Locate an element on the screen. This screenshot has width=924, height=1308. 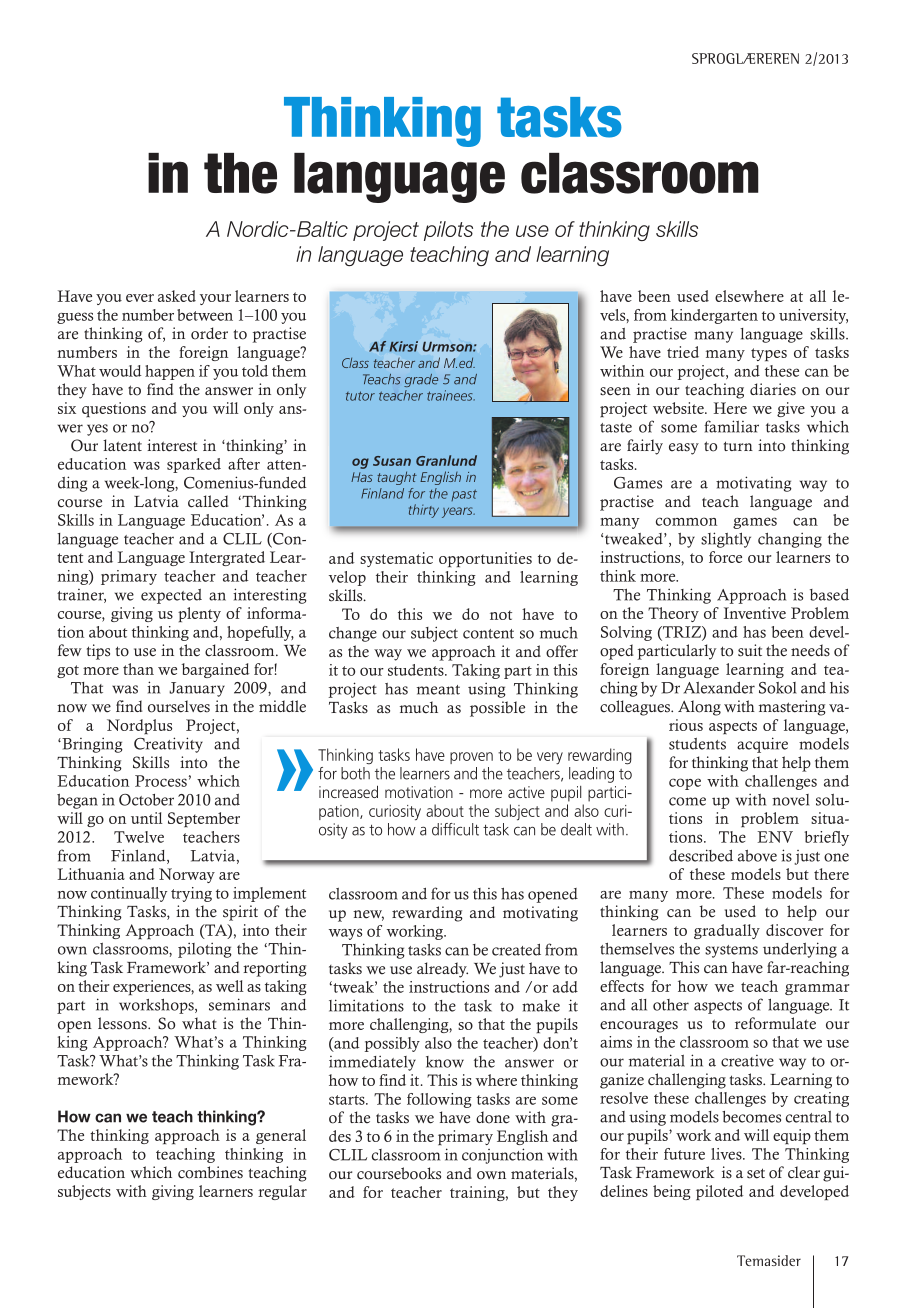
combines is located at coordinates (210, 1172).
